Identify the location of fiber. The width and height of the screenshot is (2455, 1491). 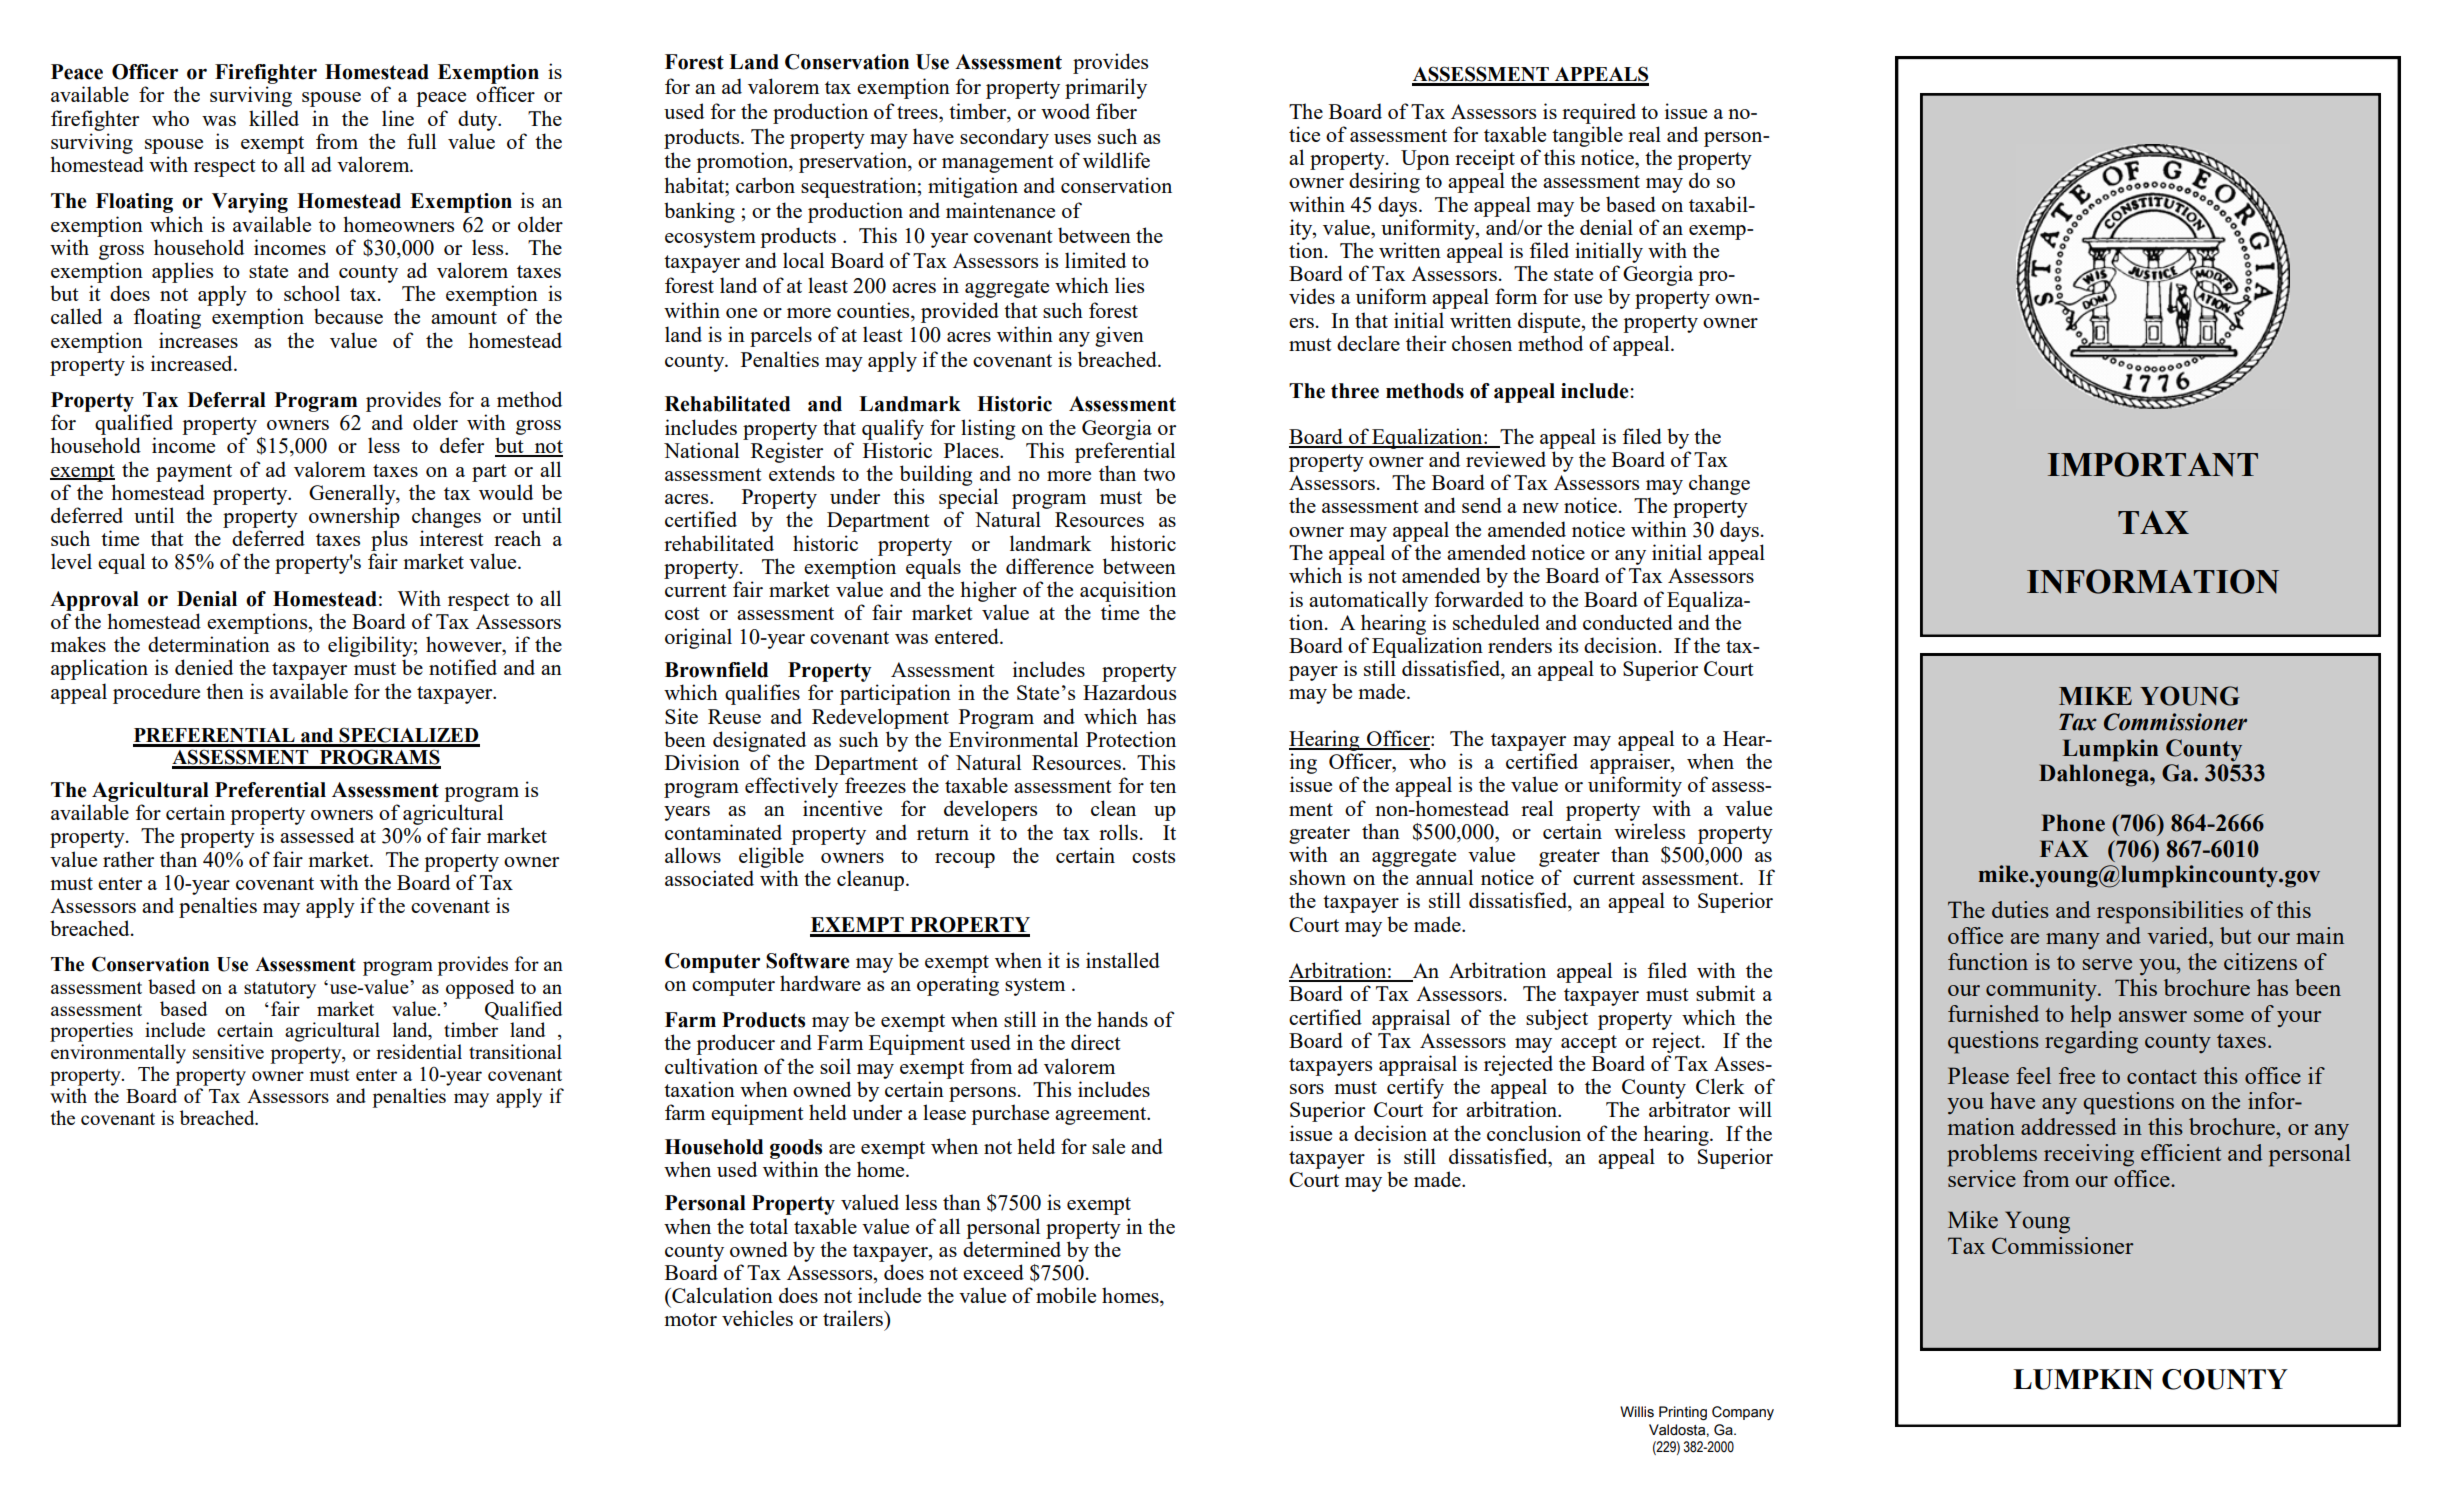
(1116, 111).
